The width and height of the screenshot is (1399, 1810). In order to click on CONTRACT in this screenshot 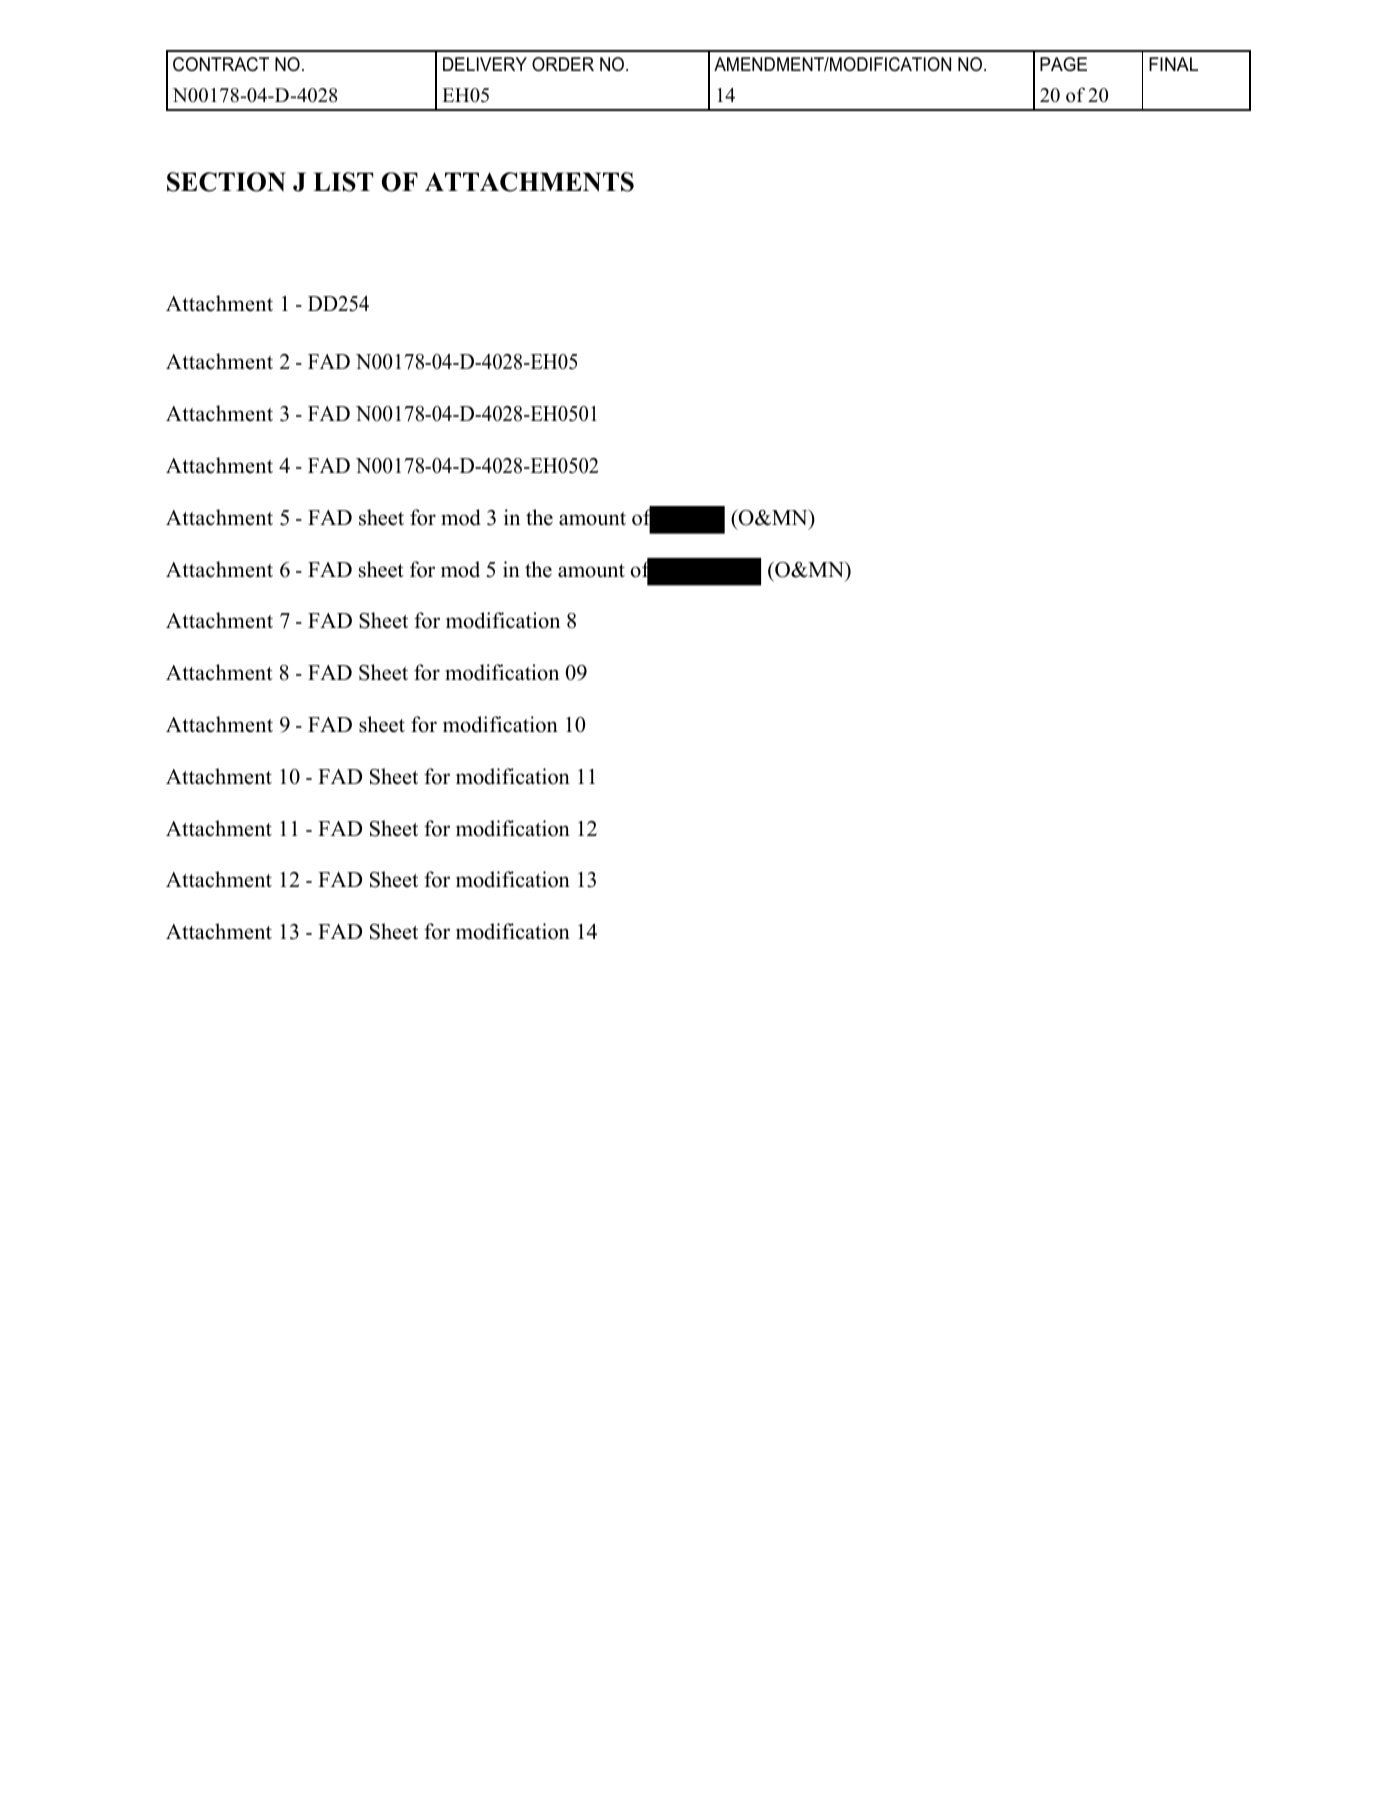, I will do `click(221, 64)`.
